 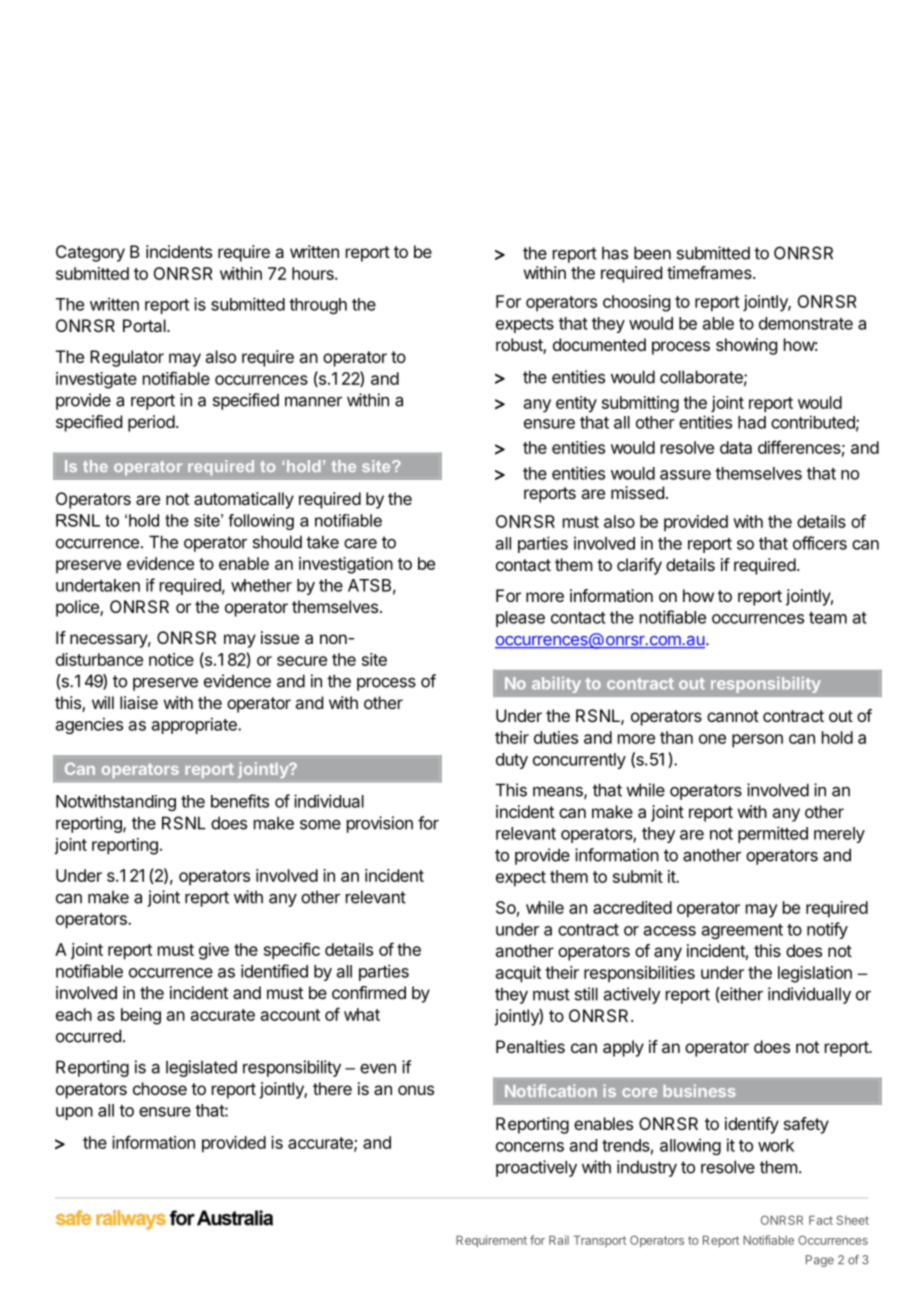 I want to click on acquit, so click(x=518, y=974).
